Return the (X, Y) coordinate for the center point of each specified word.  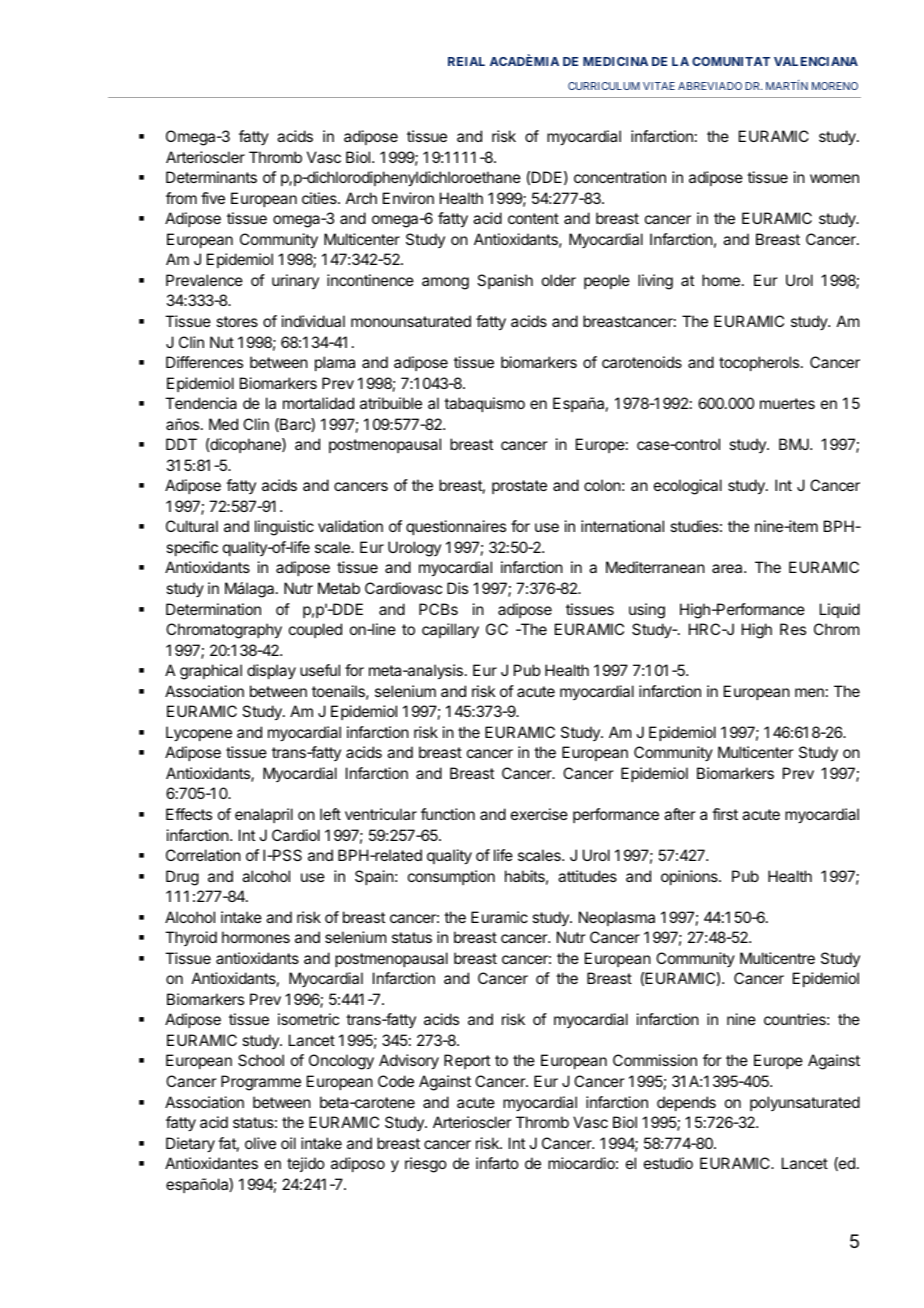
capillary (450, 631)
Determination (213, 609)
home (721, 280)
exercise (539, 814)
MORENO (835, 86)
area (728, 568)
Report (467, 1061)
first (725, 814)
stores (237, 321)
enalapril (264, 815)
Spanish (505, 281)
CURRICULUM (604, 86)
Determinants (211, 177)
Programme (261, 1083)
